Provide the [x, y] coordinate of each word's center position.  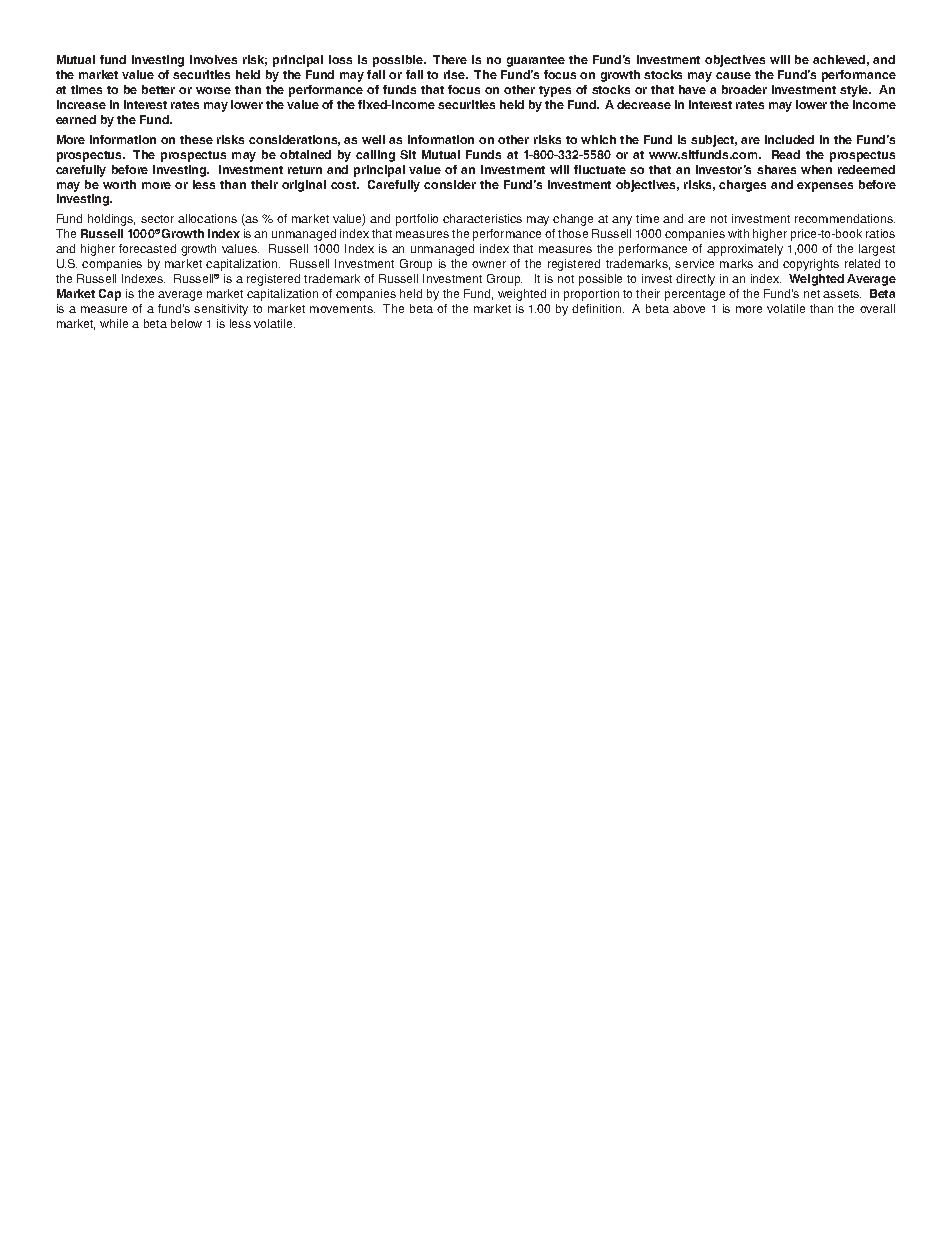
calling [375, 156]
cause [733, 75]
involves [213, 59]
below [186, 323]
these [196, 139]
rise [455, 74]
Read [786, 154]
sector [157, 219]
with [738, 233]
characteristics [482, 218]
